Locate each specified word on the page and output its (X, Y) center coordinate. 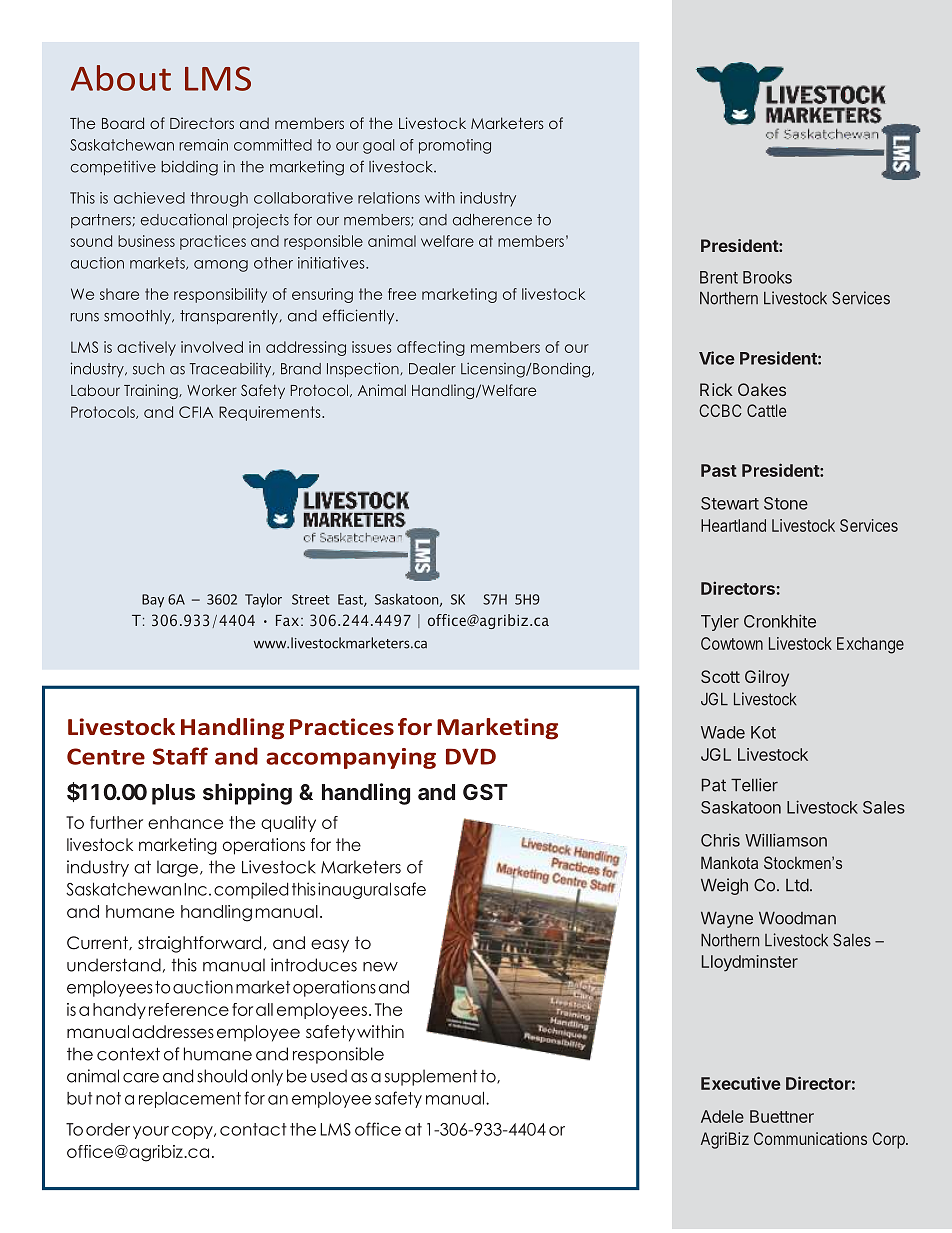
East (351, 600)
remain (203, 145)
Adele (722, 1116)
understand (114, 965)
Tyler (720, 623)
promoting (455, 146)
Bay (153, 600)
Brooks (767, 277)
